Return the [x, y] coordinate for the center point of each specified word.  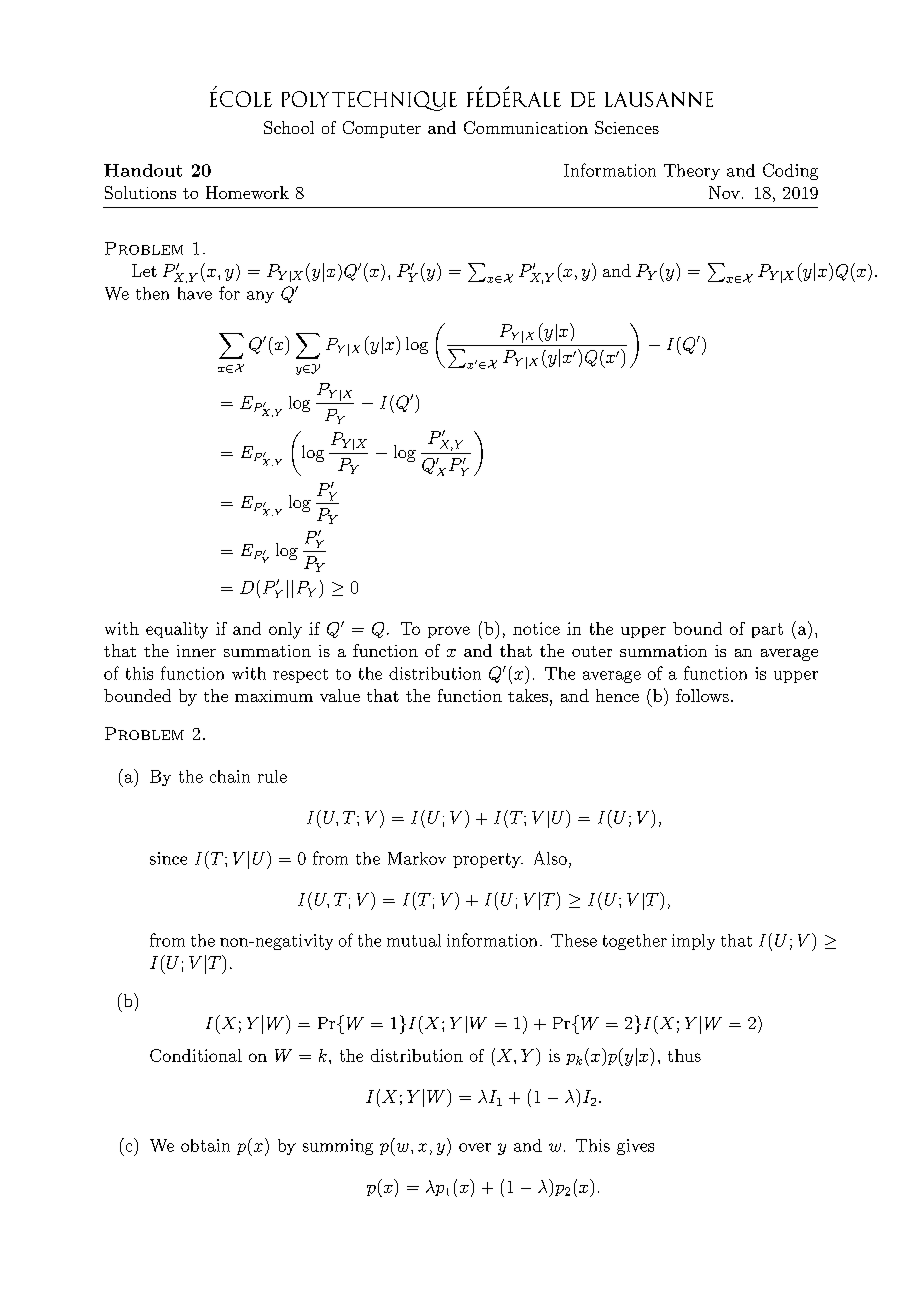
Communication [526, 127]
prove [449, 632]
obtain [205, 1145]
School [289, 127]
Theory [692, 172]
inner [196, 651]
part [767, 630]
